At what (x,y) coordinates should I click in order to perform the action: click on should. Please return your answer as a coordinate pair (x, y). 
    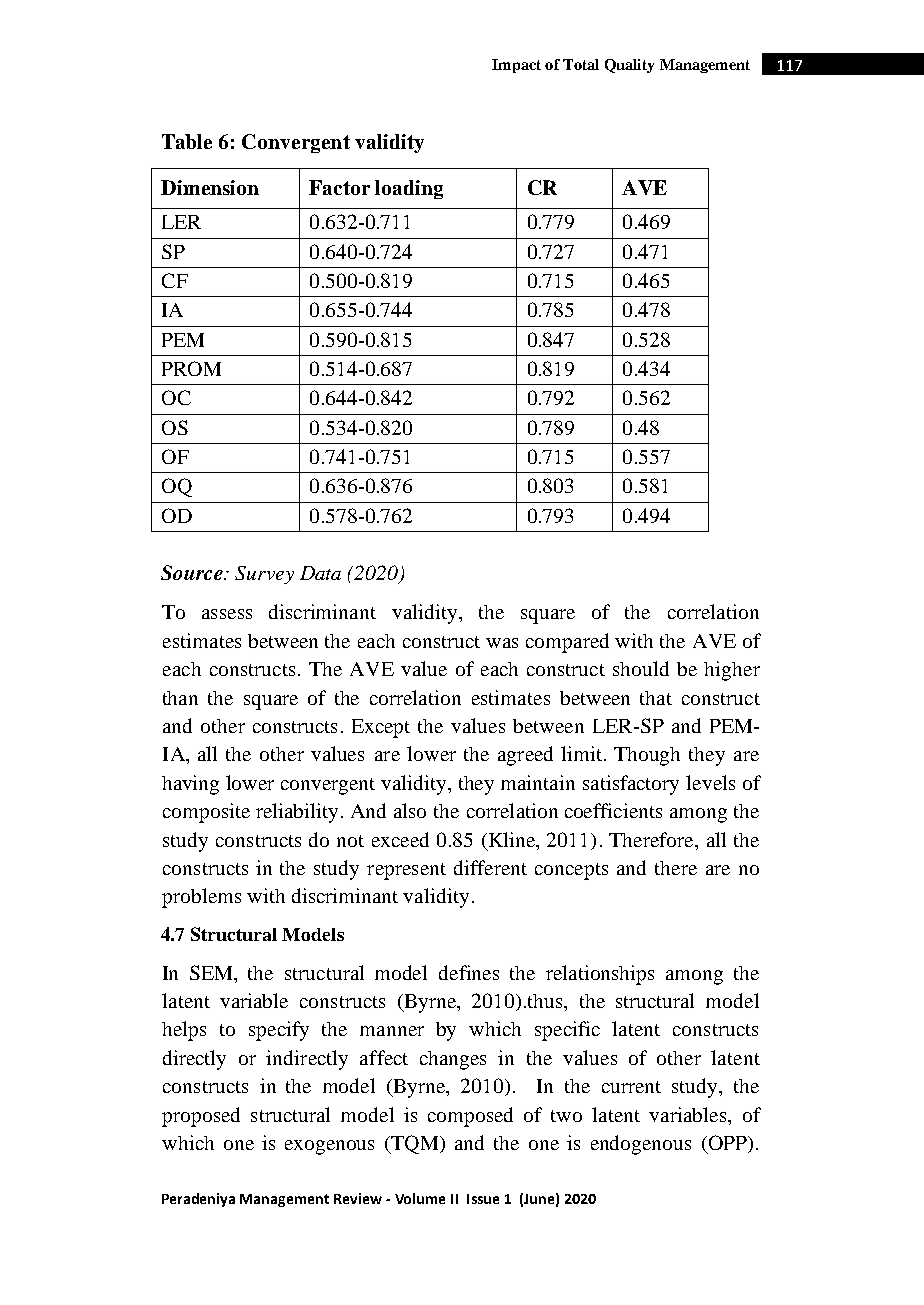
    Looking at the image, I should click on (641, 668).
